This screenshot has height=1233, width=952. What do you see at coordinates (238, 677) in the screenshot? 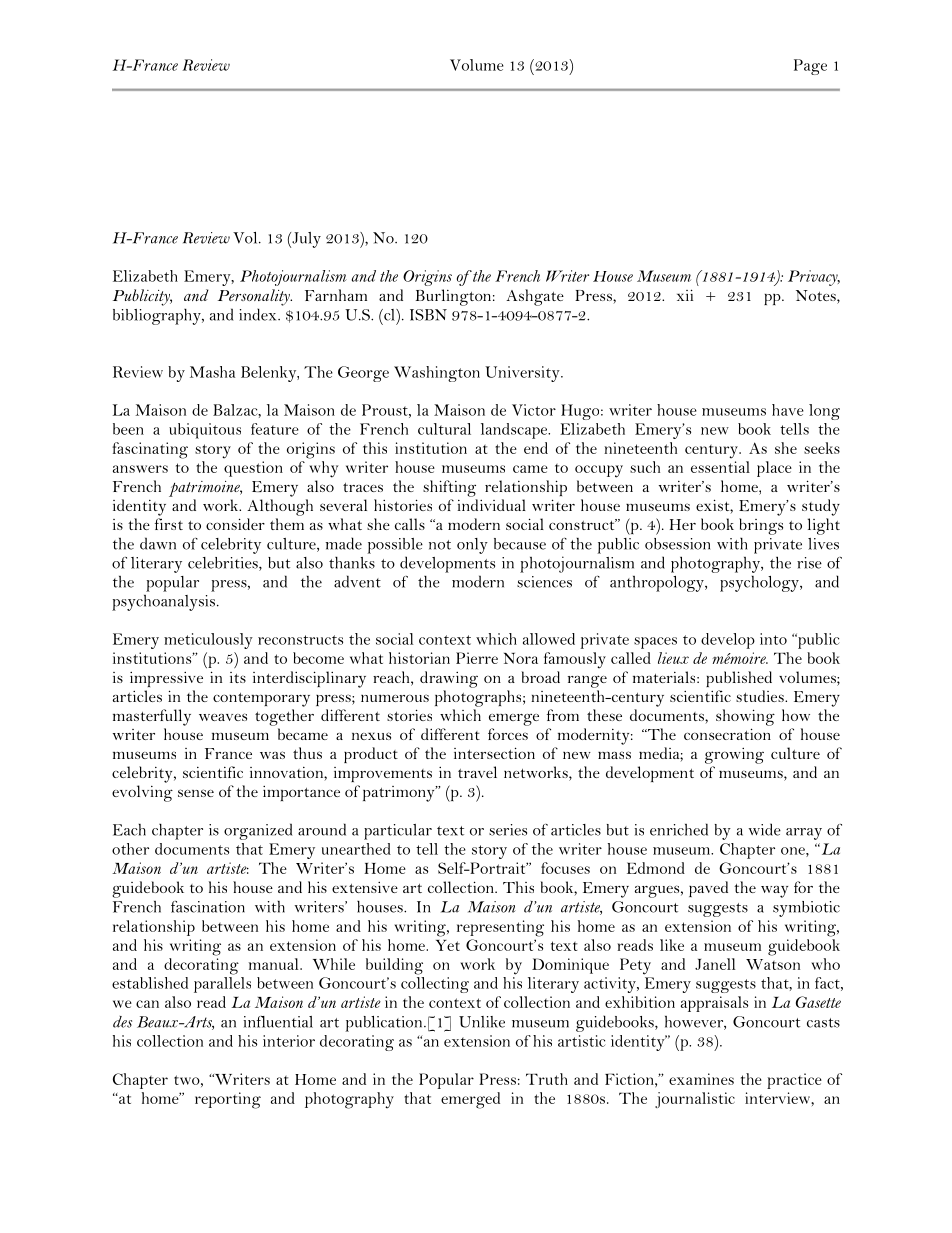
I see `its` at bounding box center [238, 677].
